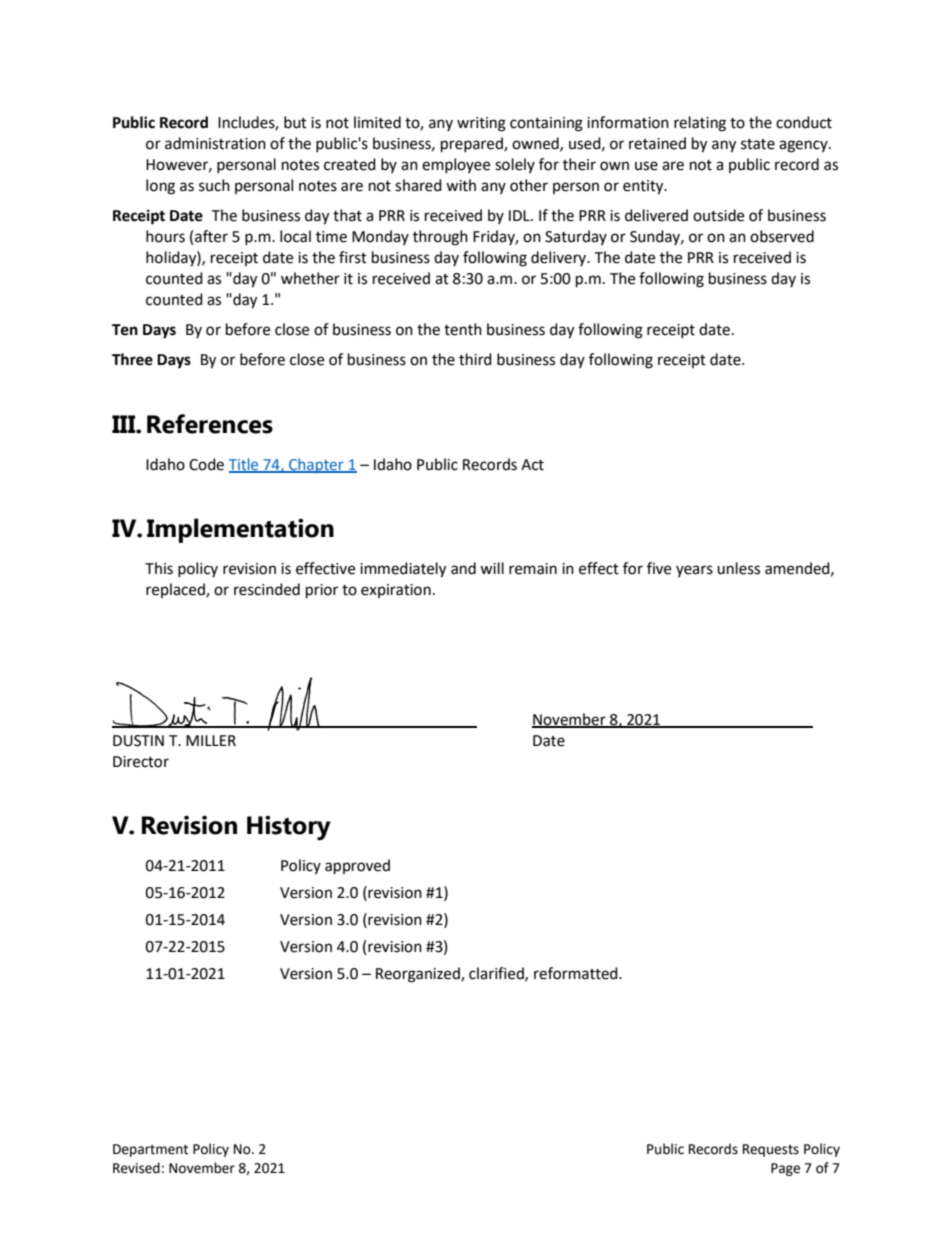  What do you see at coordinates (771, 1150) in the page?
I see `Requests` at bounding box center [771, 1150].
